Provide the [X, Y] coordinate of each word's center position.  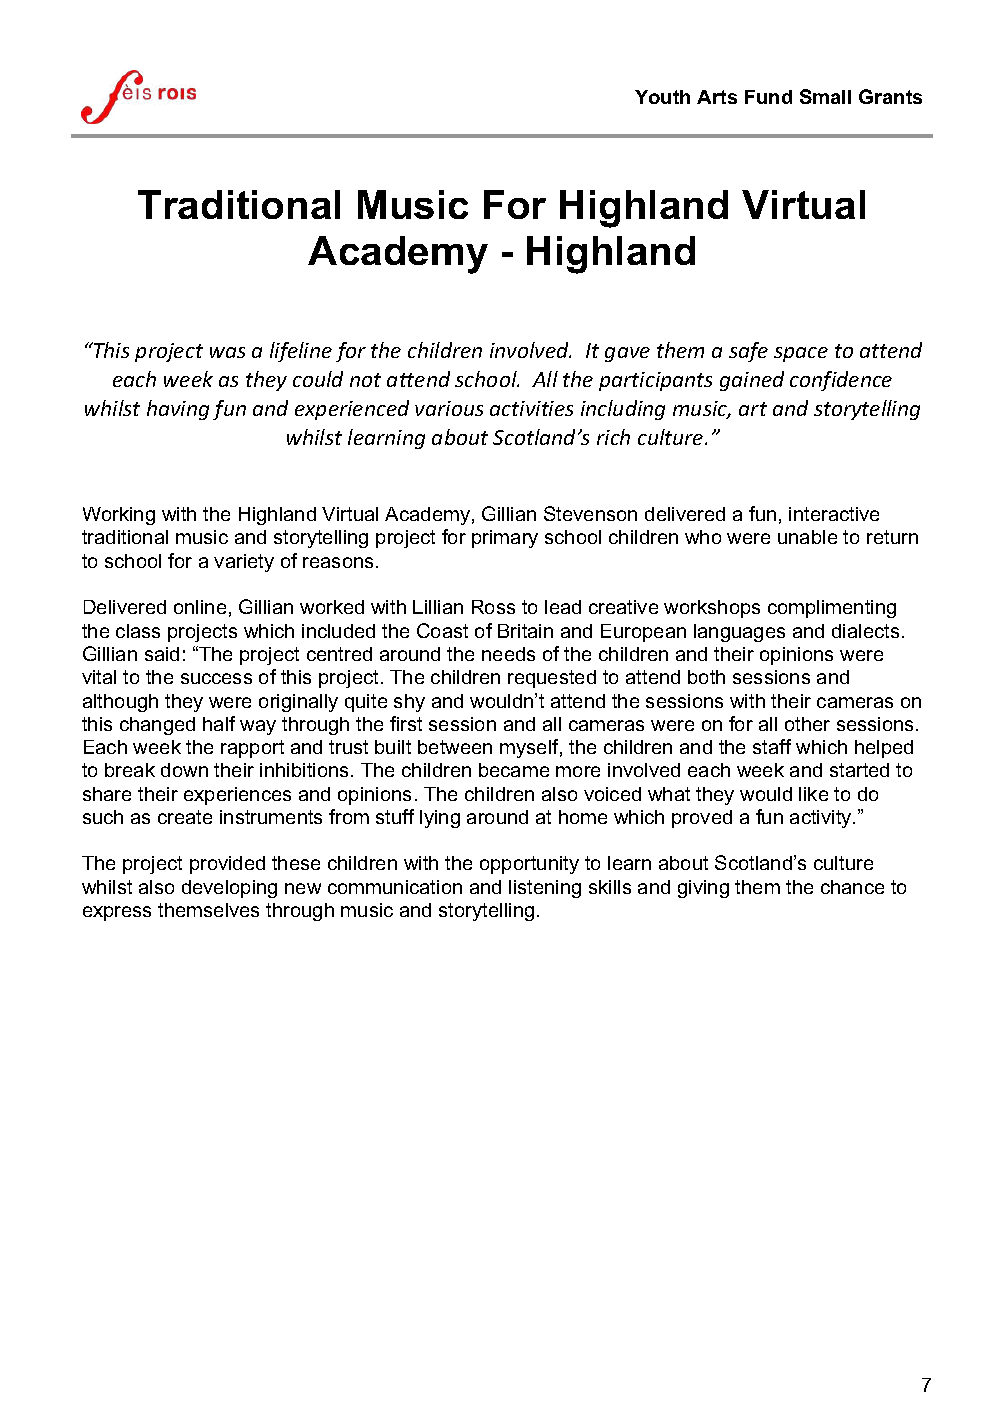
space [801, 354]
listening [545, 889]
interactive [834, 514]
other [807, 724]
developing [229, 889]
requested [552, 679]
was [227, 352]
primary [505, 539]
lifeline [301, 352]
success [216, 678]
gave [627, 354]
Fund [768, 97]
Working [119, 516]
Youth [662, 97]
